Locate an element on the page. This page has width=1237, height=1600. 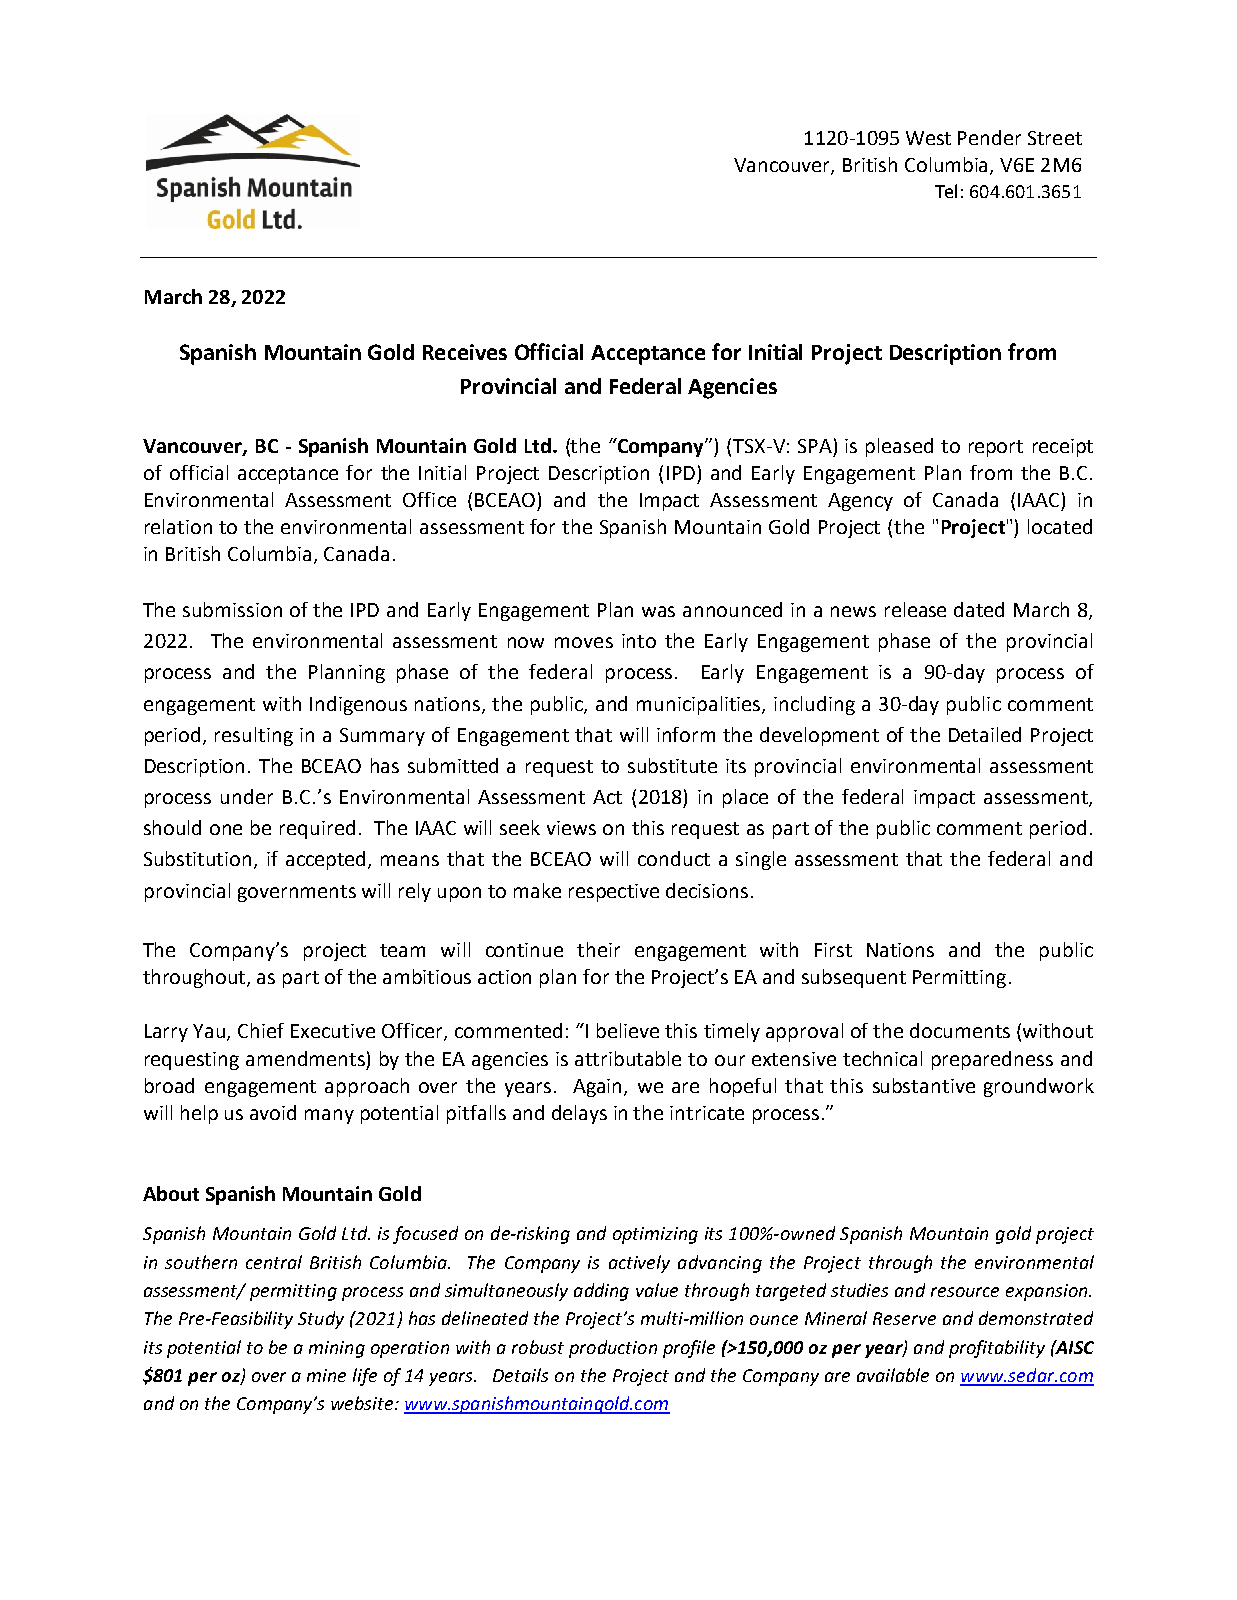
profitability is located at coordinates (997, 1349).
